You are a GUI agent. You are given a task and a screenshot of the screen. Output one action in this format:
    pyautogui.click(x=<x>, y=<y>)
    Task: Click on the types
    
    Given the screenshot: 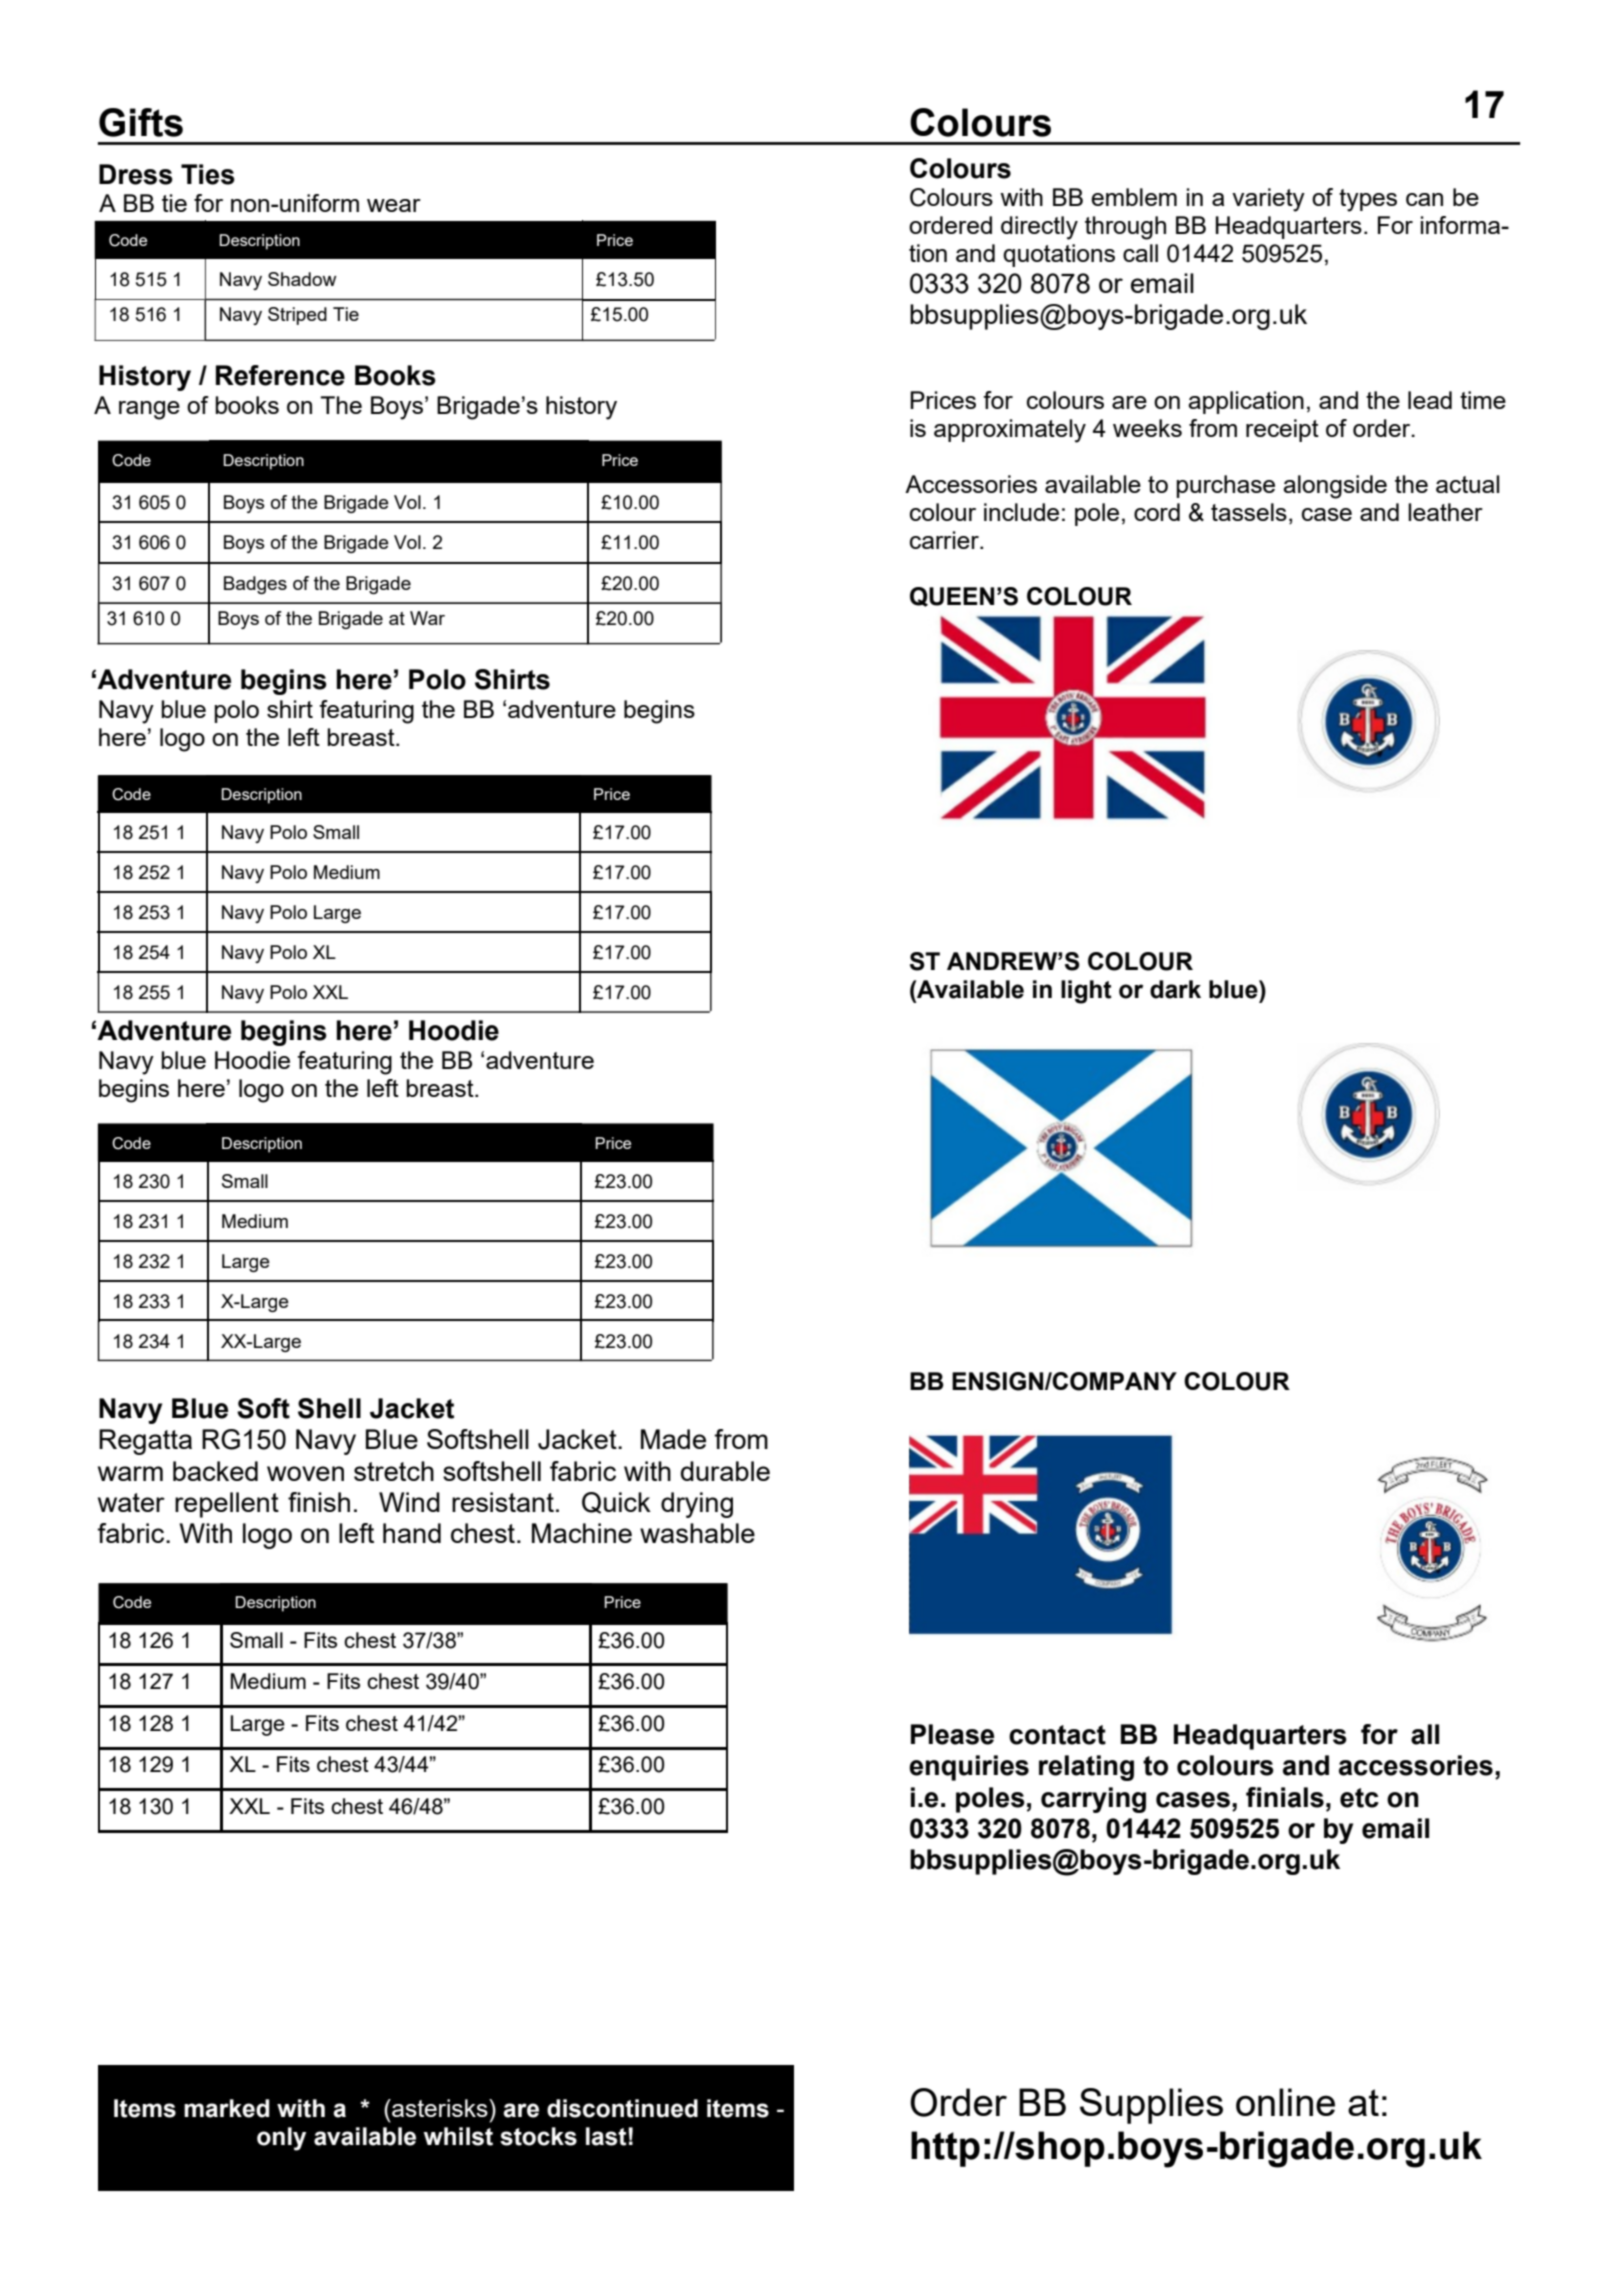 What is the action you would take?
    pyautogui.click(x=1368, y=200)
